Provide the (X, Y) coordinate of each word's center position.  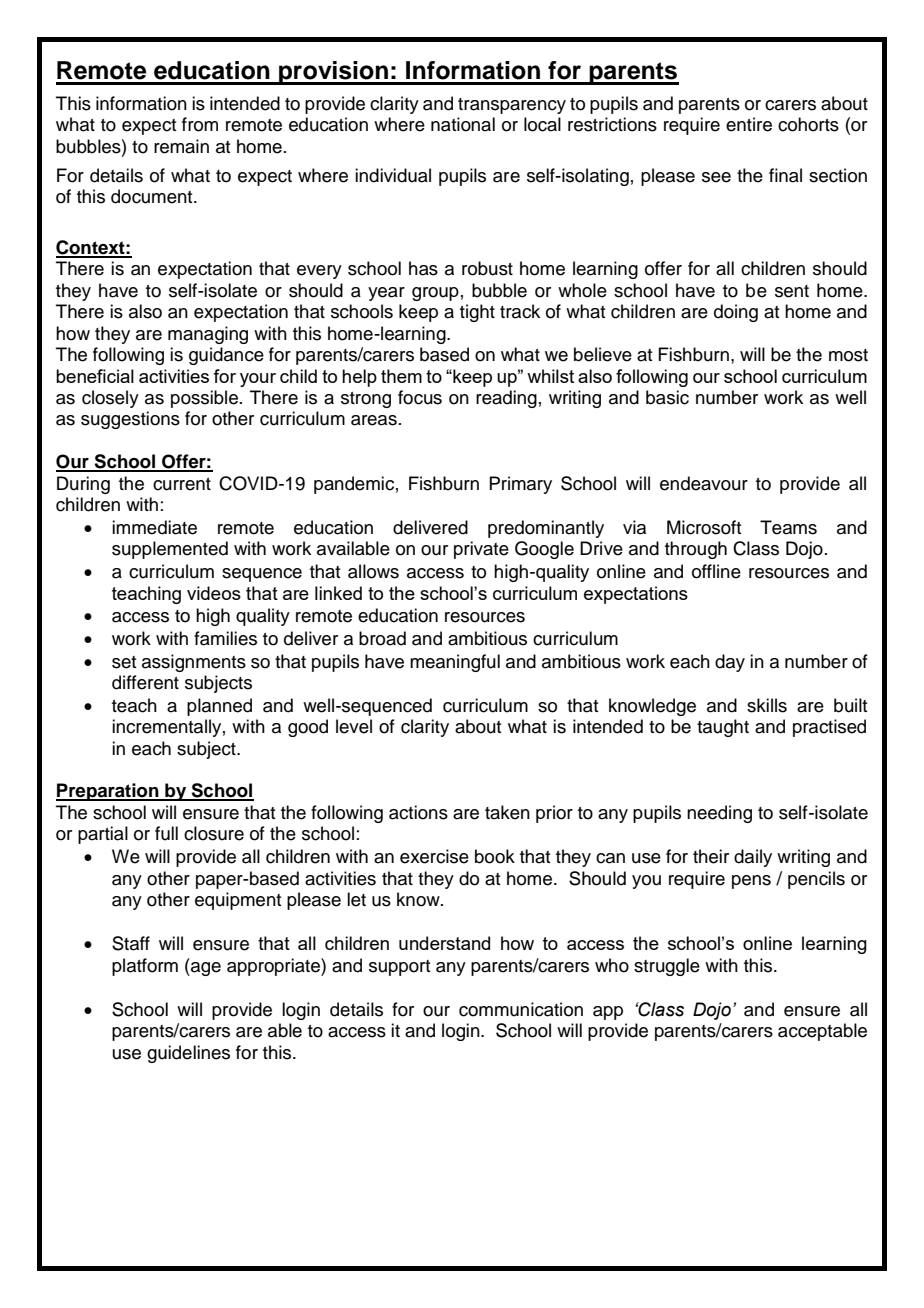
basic (667, 397)
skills (767, 705)
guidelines (188, 1054)
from (200, 124)
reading (506, 399)
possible (204, 399)
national (463, 124)
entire (749, 124)
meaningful (455, 663)
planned (219, 707)
